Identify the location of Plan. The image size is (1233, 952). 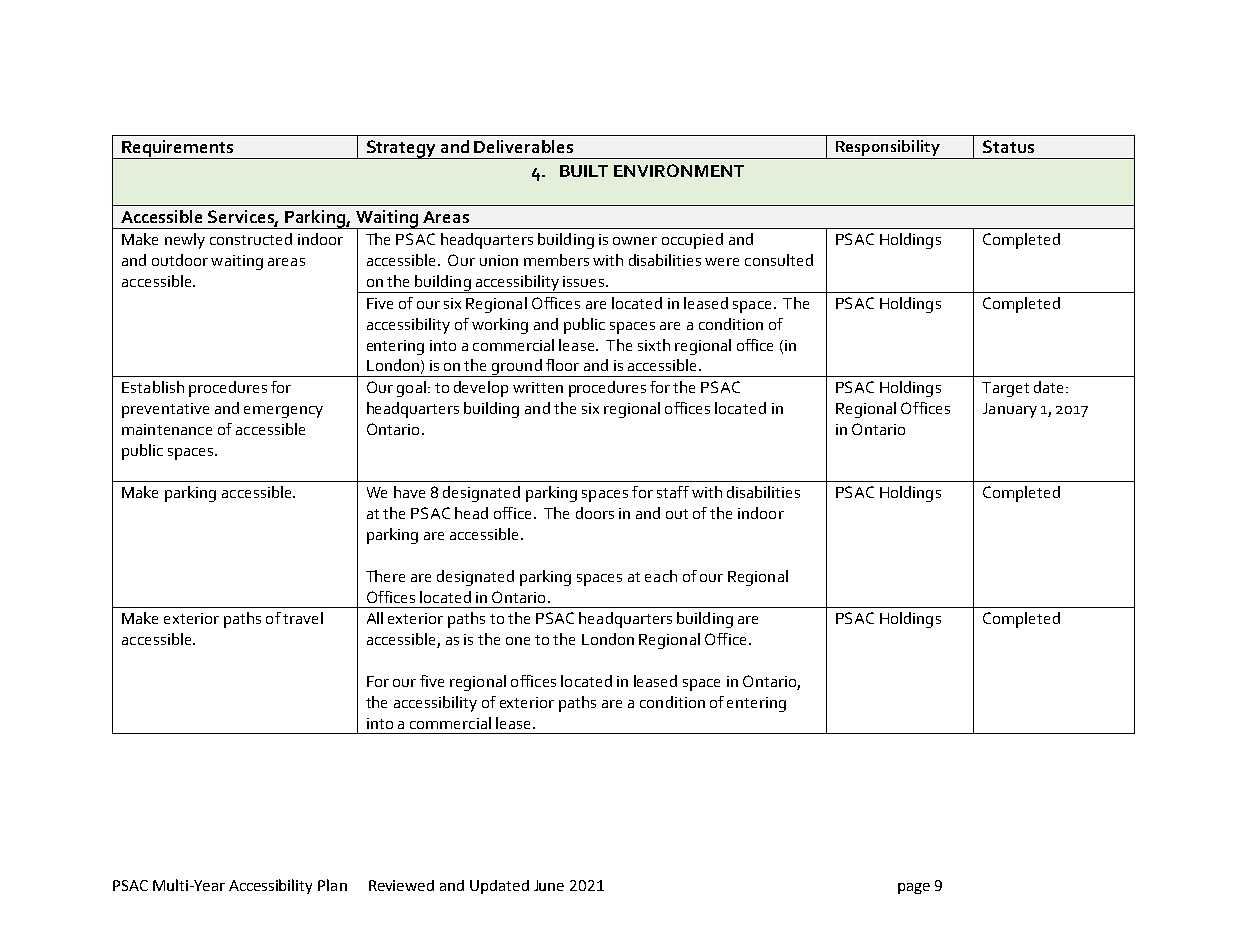
(332, 885).
